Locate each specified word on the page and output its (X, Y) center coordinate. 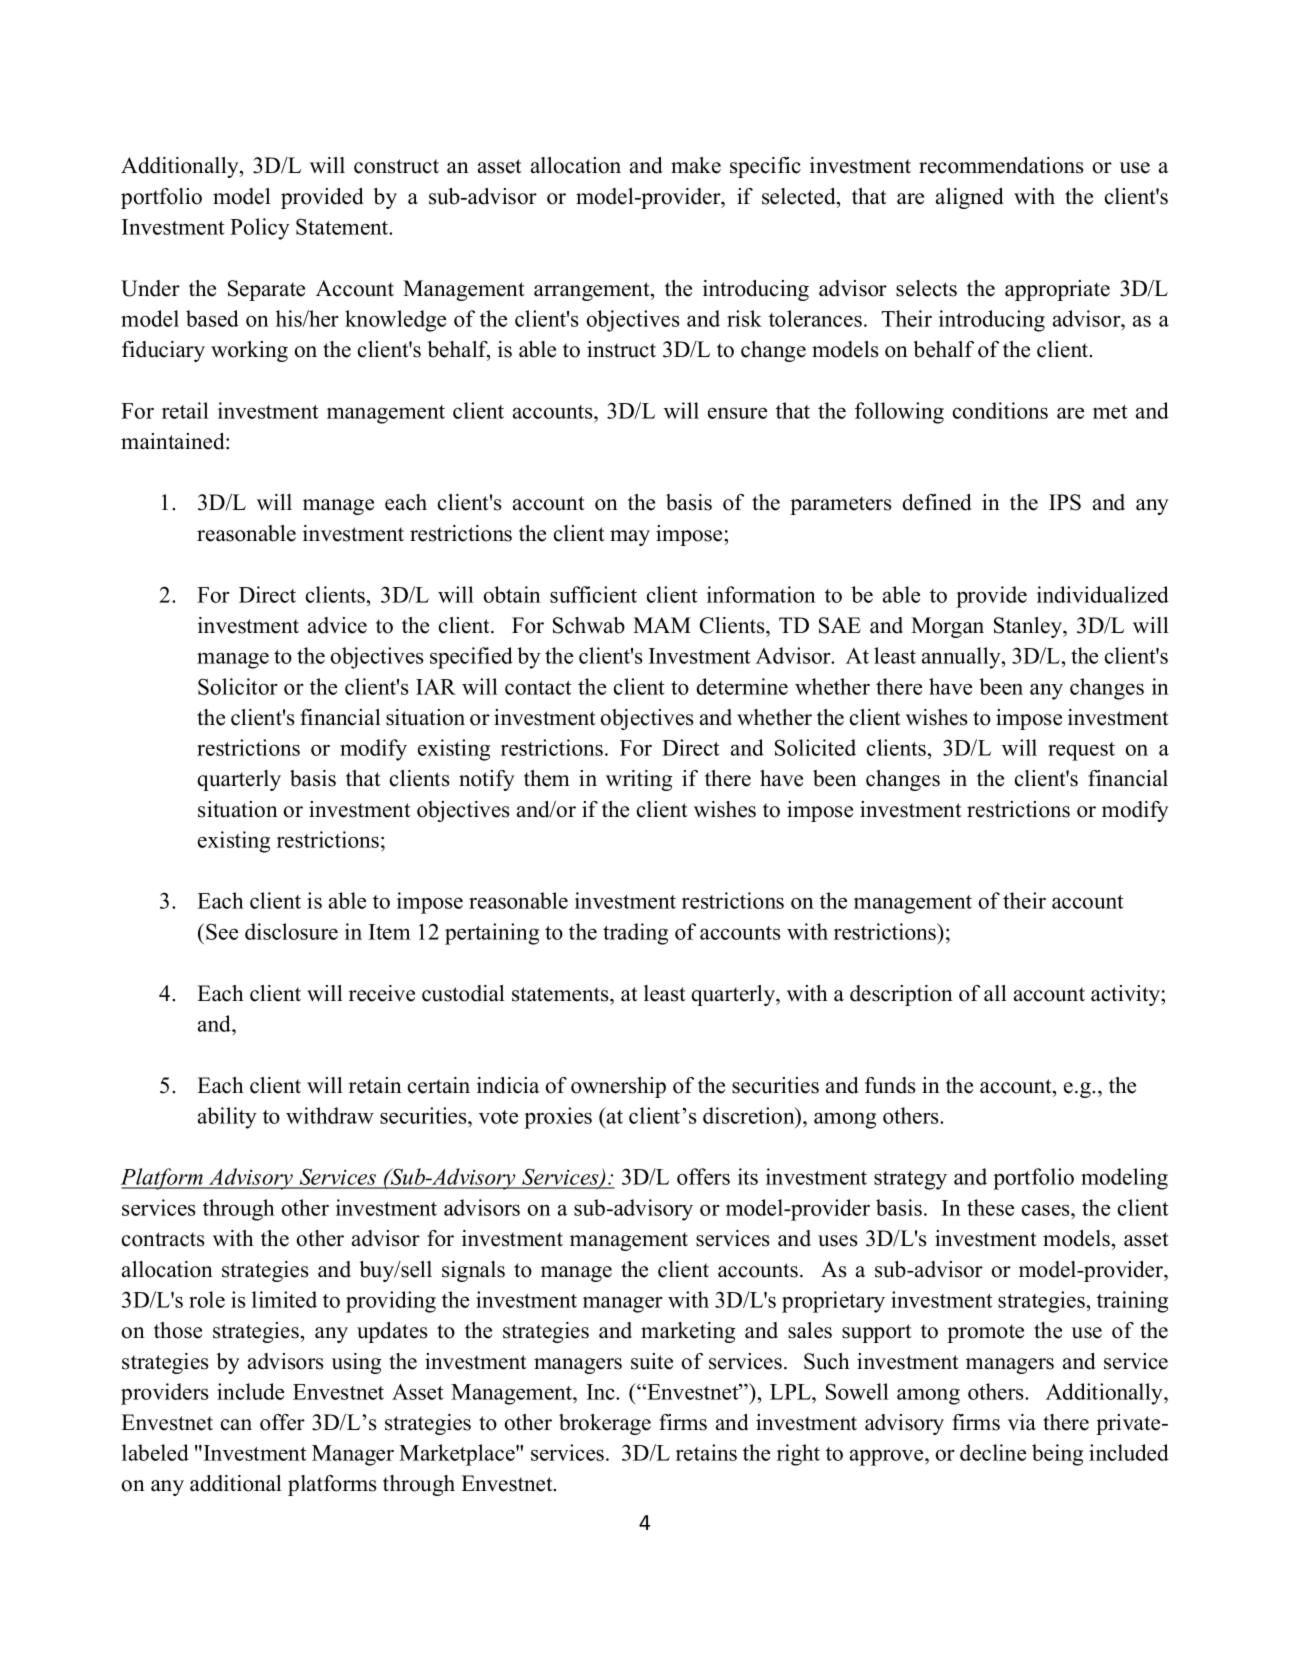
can (236, 1425)
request (1081, 751)
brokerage (605, 1424)
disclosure (291, 931)
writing (639, 780)
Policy (260, 229)
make (696, 165)
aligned (969, 198)
